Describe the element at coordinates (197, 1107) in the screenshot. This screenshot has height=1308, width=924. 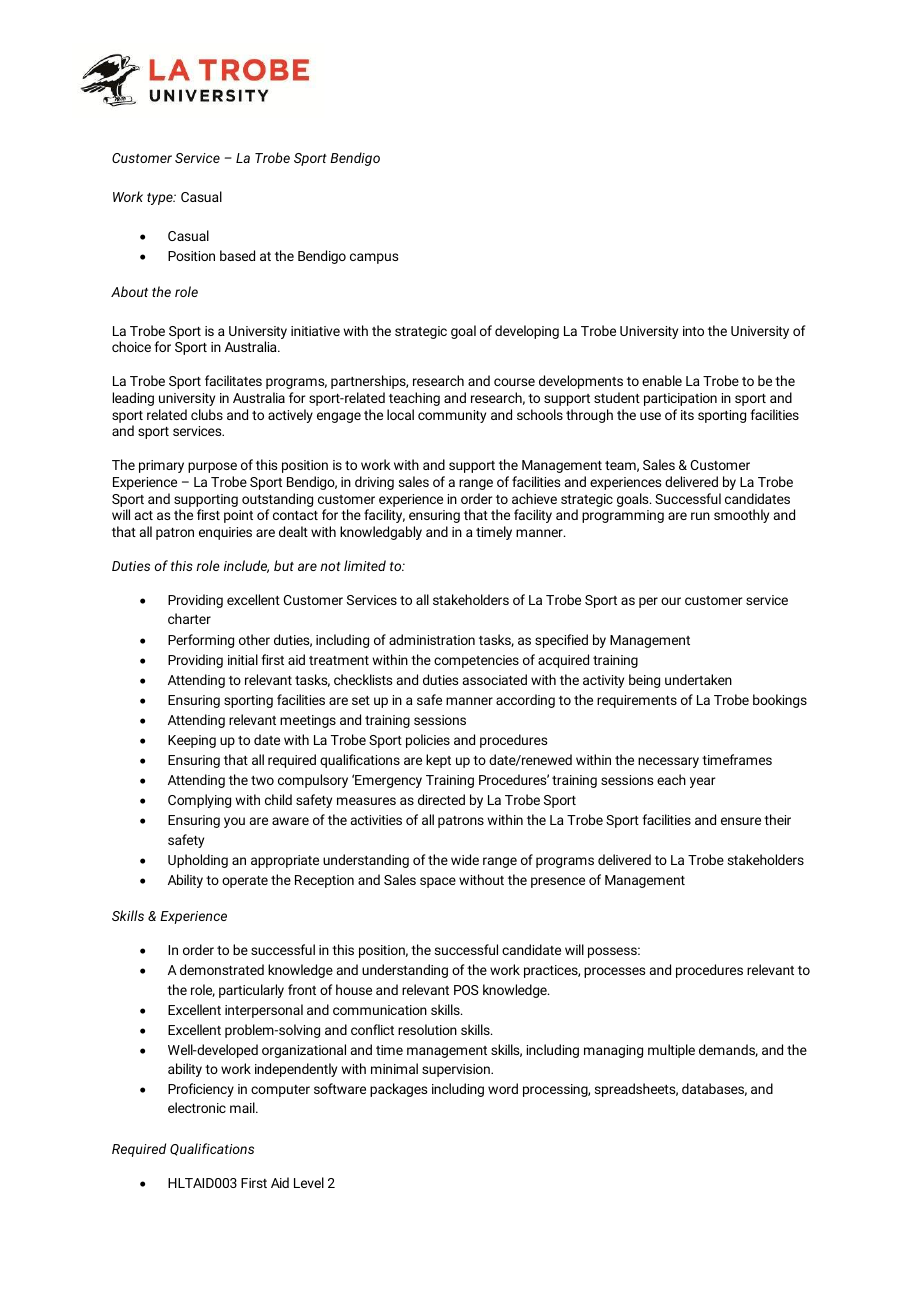
I see `electronic` at that location.
